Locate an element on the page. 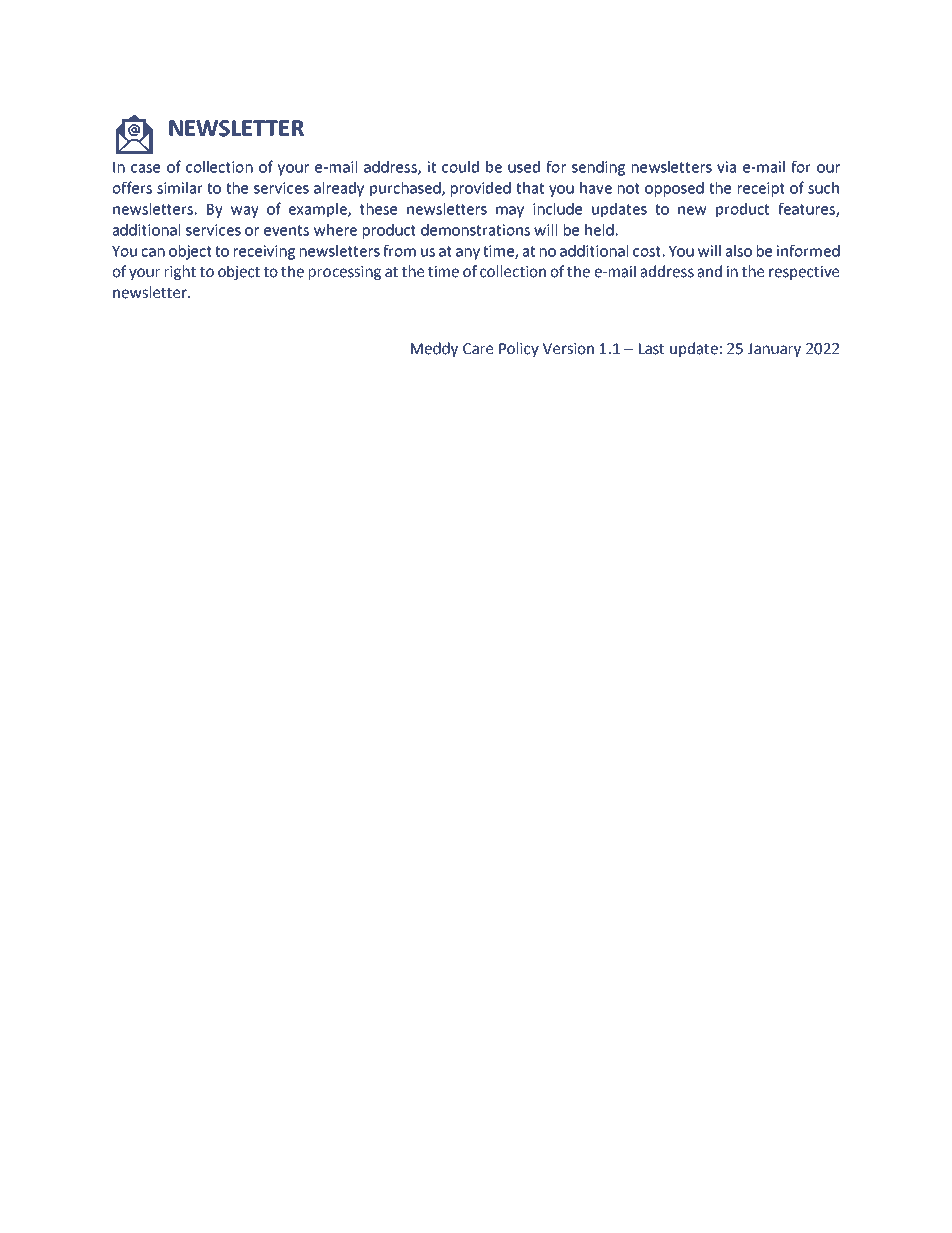  events is located at coordinates (286, 230).
